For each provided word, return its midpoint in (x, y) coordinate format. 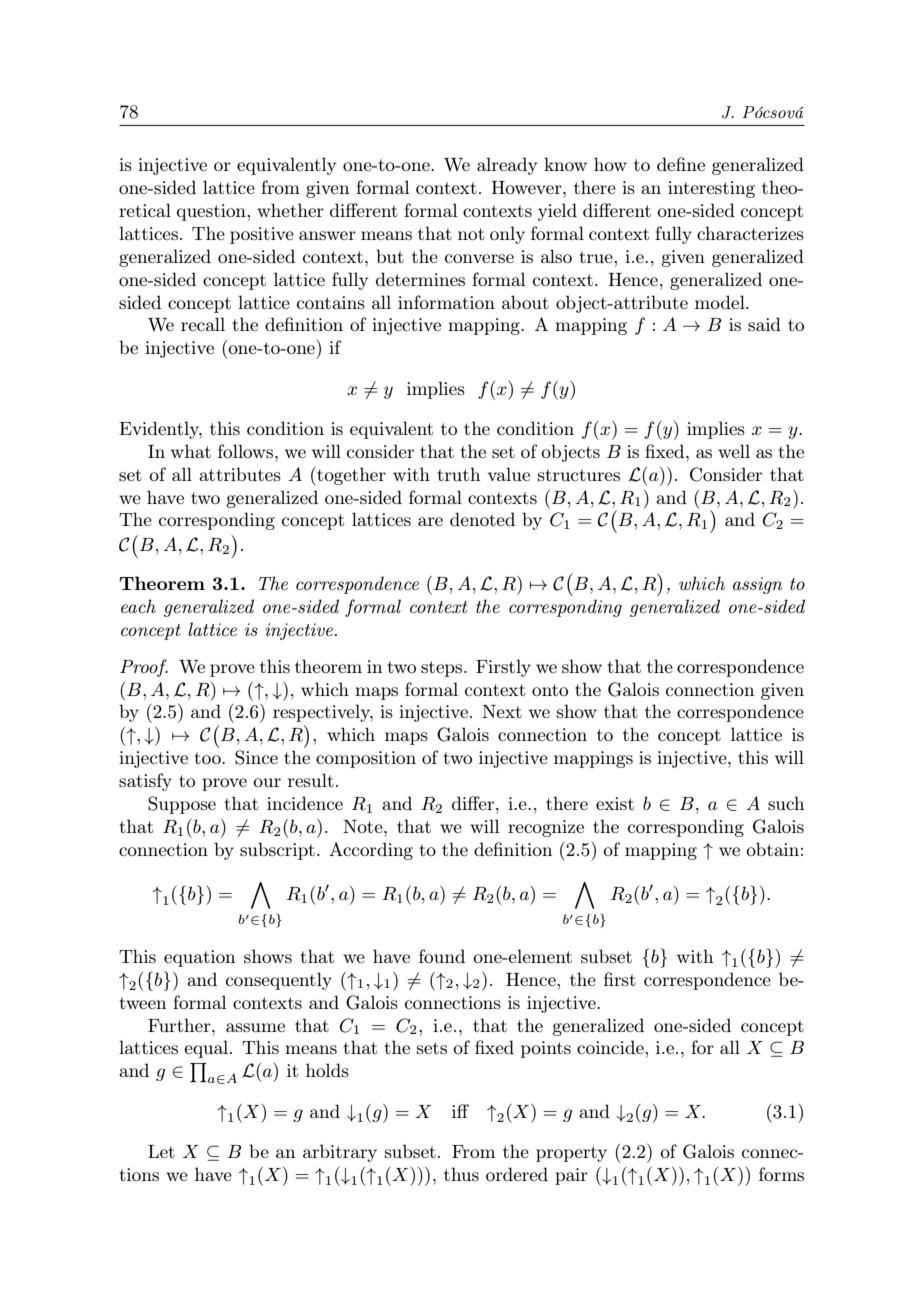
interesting (711, 189)
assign (758, 585)
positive (262, 235)
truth (458, 474)
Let (161, 1151)
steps (443, 669)
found (442, 956)
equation (199, 958)
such (786, 803)
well (734, 451)
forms (781, 1174)
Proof (144, 668)
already (507, 166)
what (191, 451)
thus (461, 1174)
